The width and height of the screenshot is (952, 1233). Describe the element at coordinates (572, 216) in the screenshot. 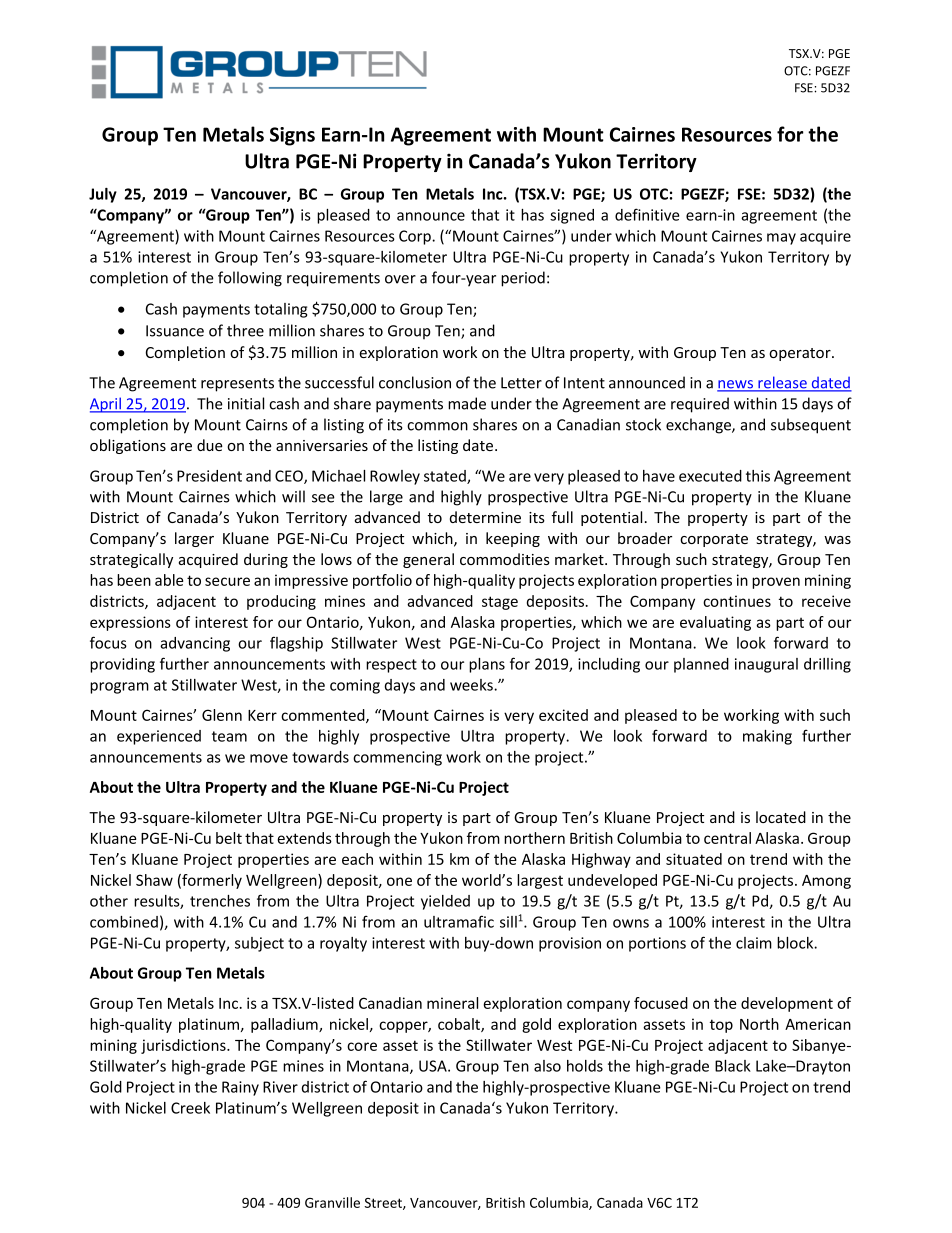

I see `signed` at that location.
